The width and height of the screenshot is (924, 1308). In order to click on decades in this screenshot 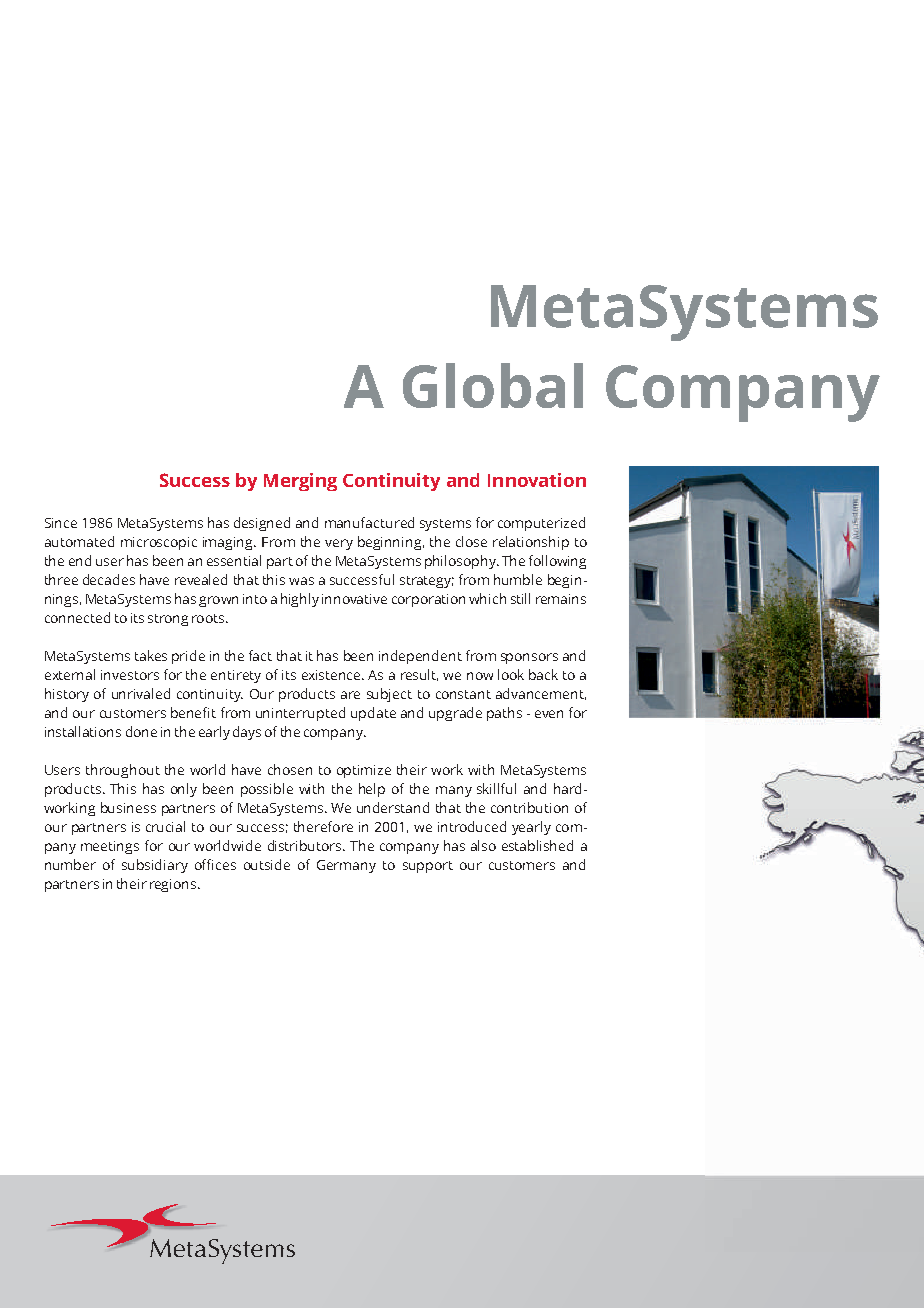, I will do `click(109, 579)`.
